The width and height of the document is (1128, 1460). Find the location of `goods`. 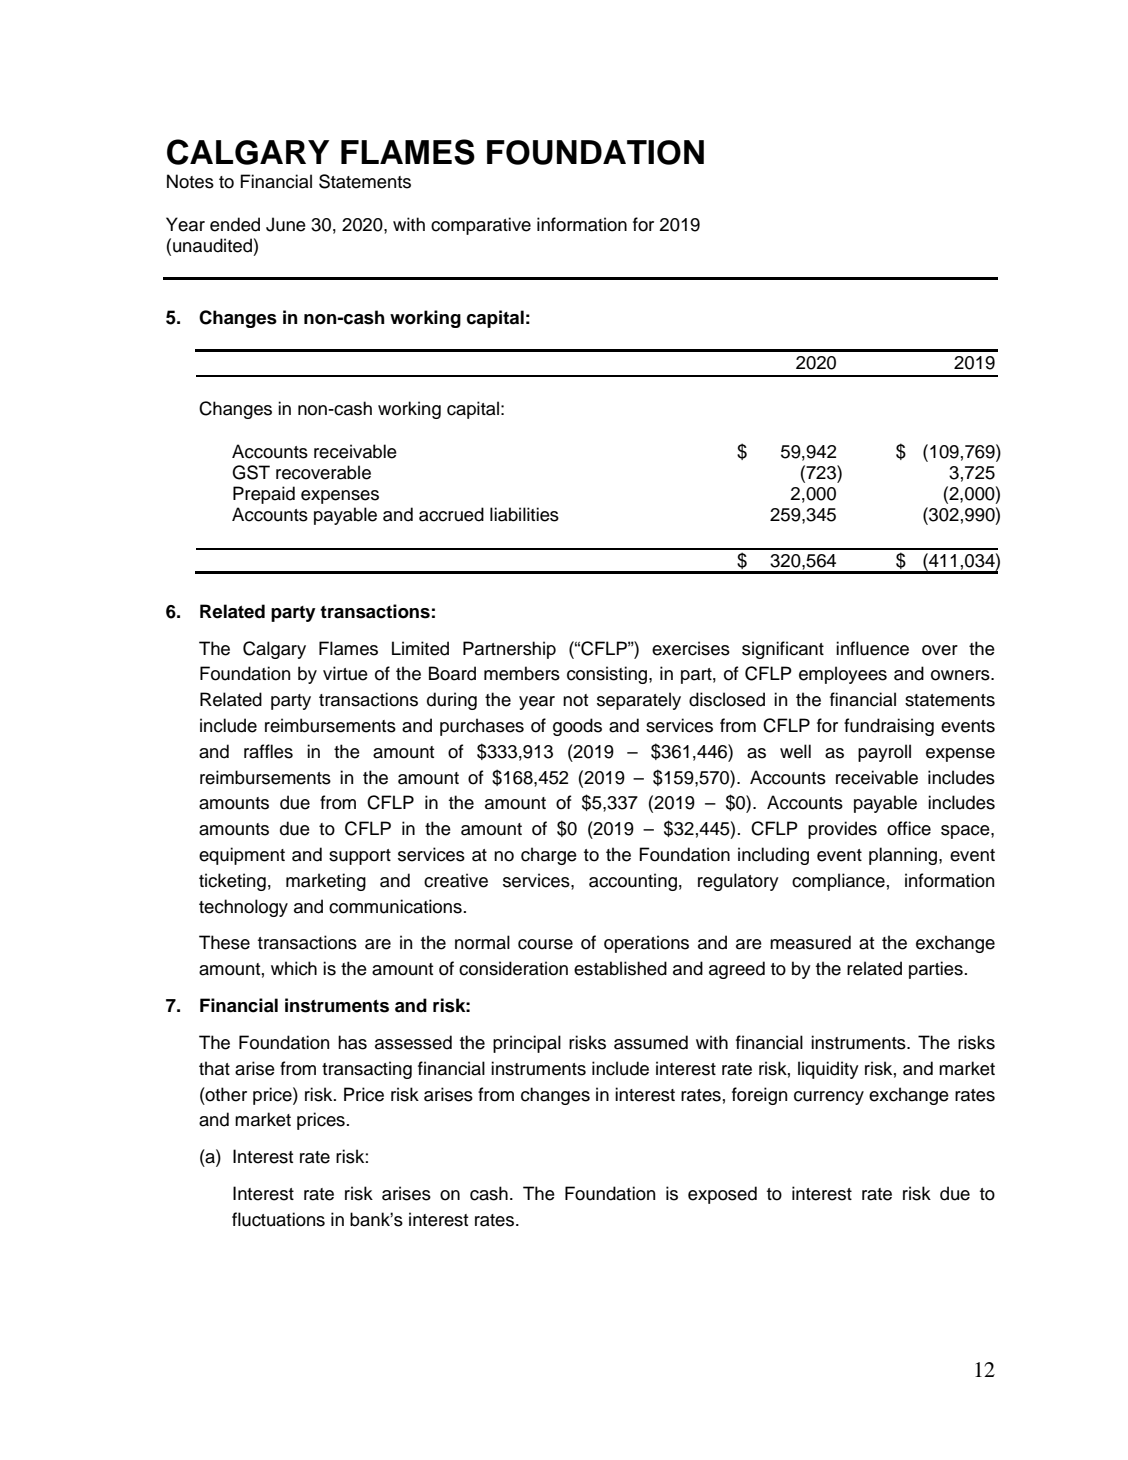

goods is located at coordinates (577, 727).
